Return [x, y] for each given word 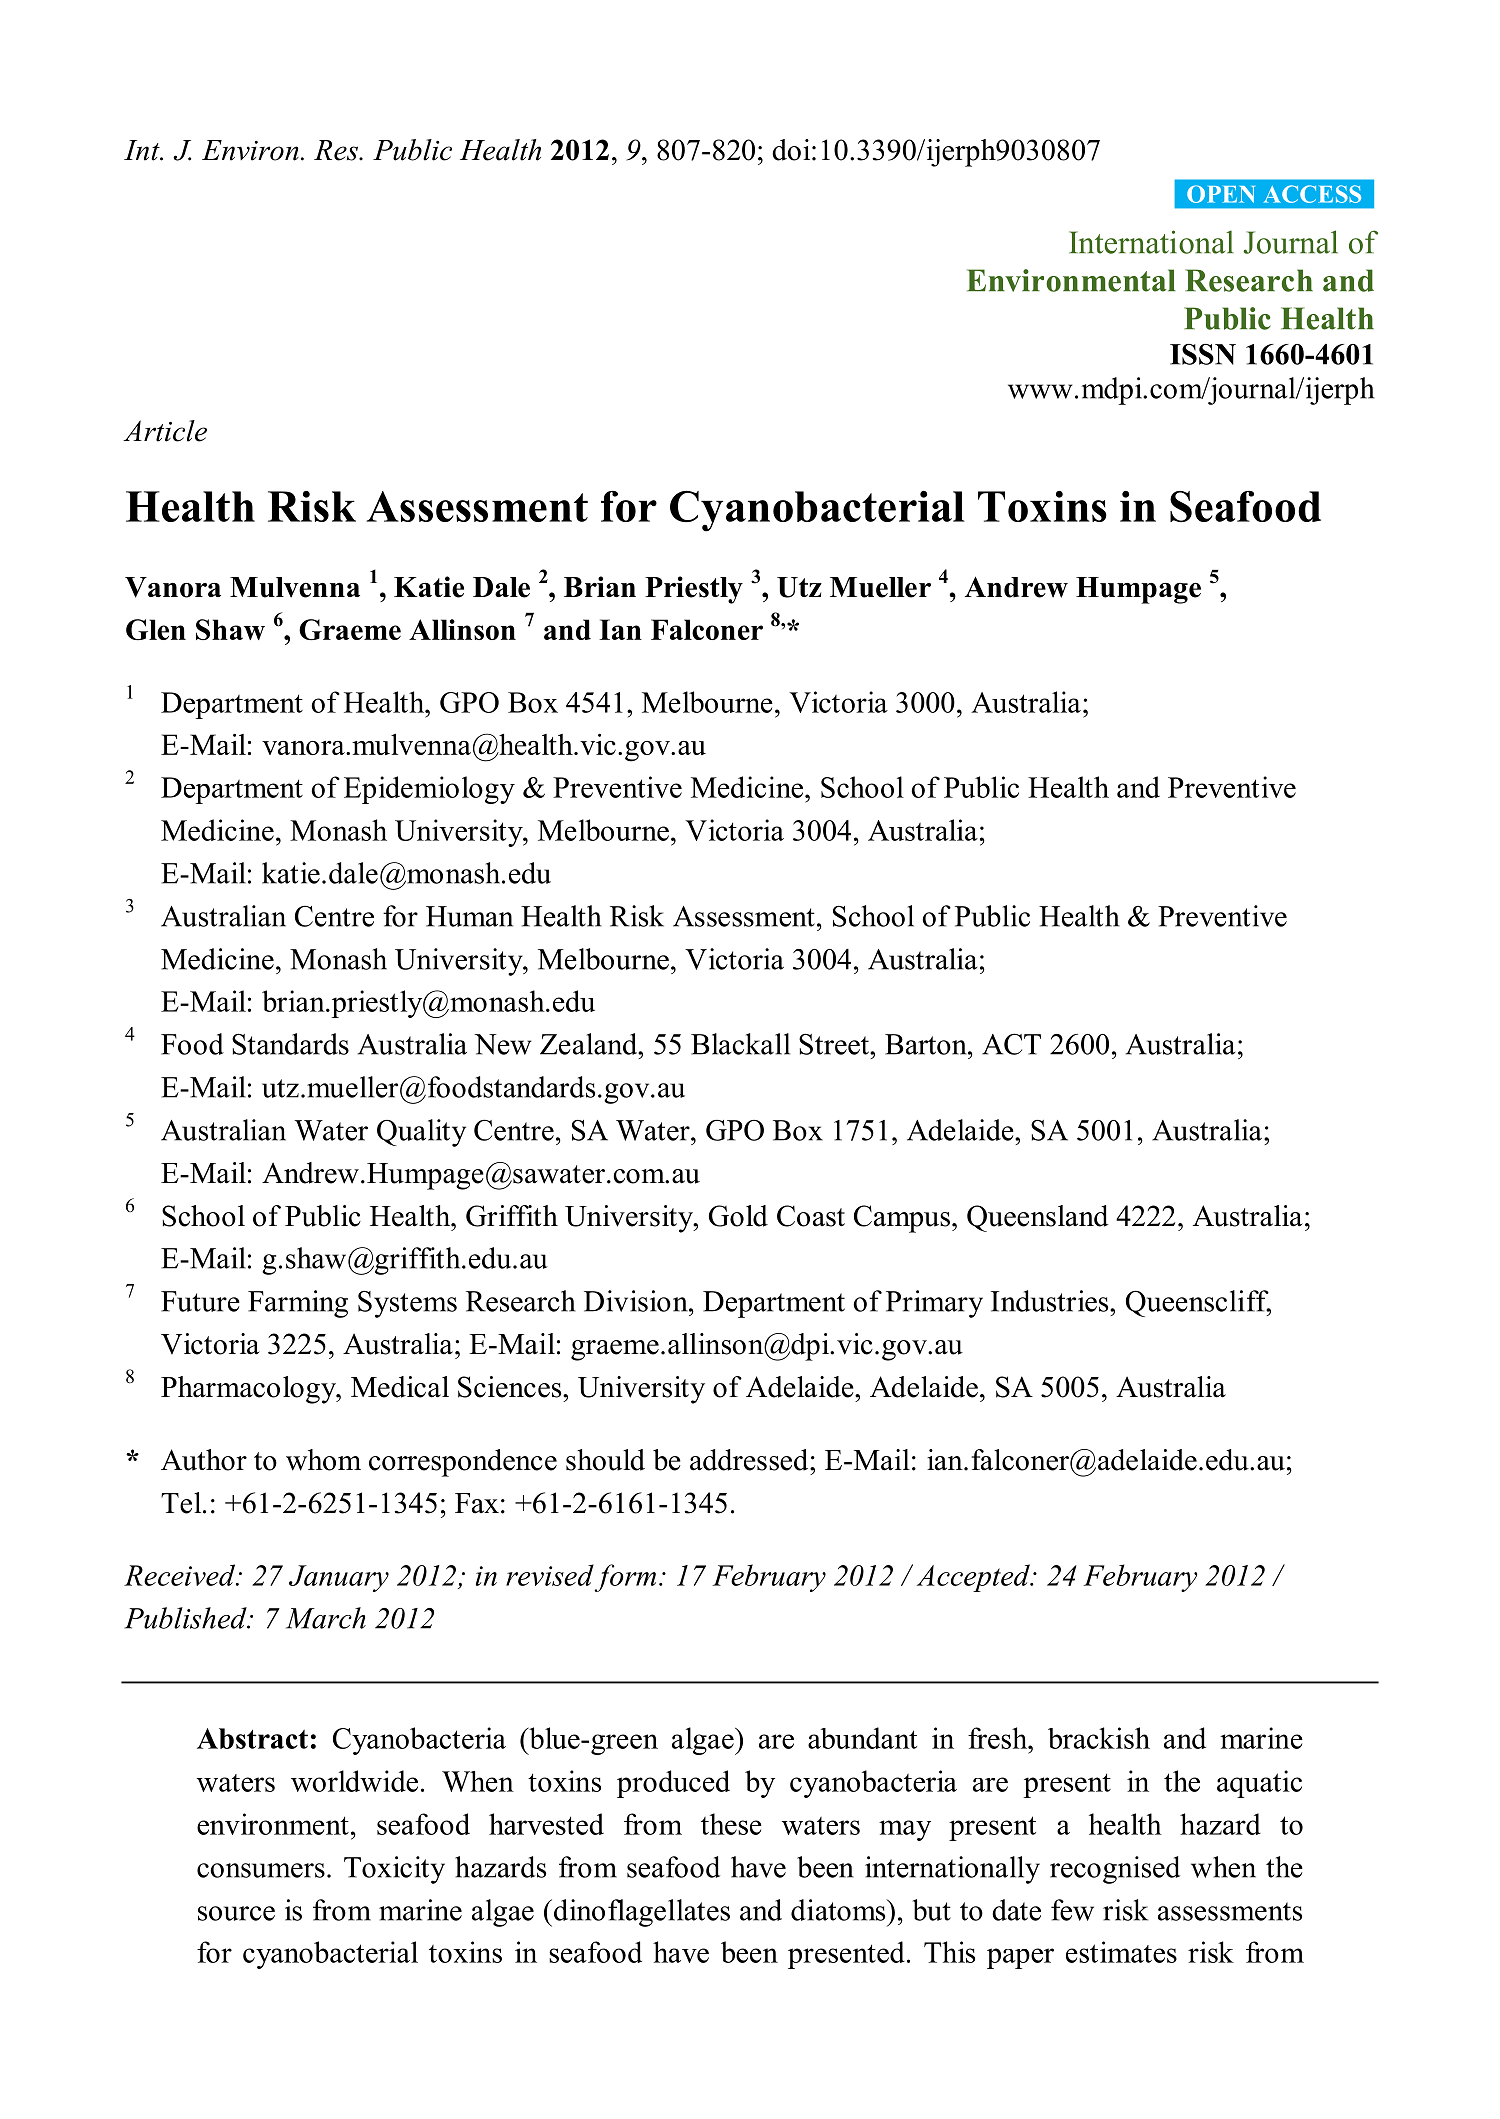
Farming [298, 1304]
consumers [261, 1870]
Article [165, 431]
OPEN [1221, 194]
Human [469, 916]
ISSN [1203, 354]
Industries [1051, 1301]
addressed [750, 1460]
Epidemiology [429, 790]
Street [835, 1044]
